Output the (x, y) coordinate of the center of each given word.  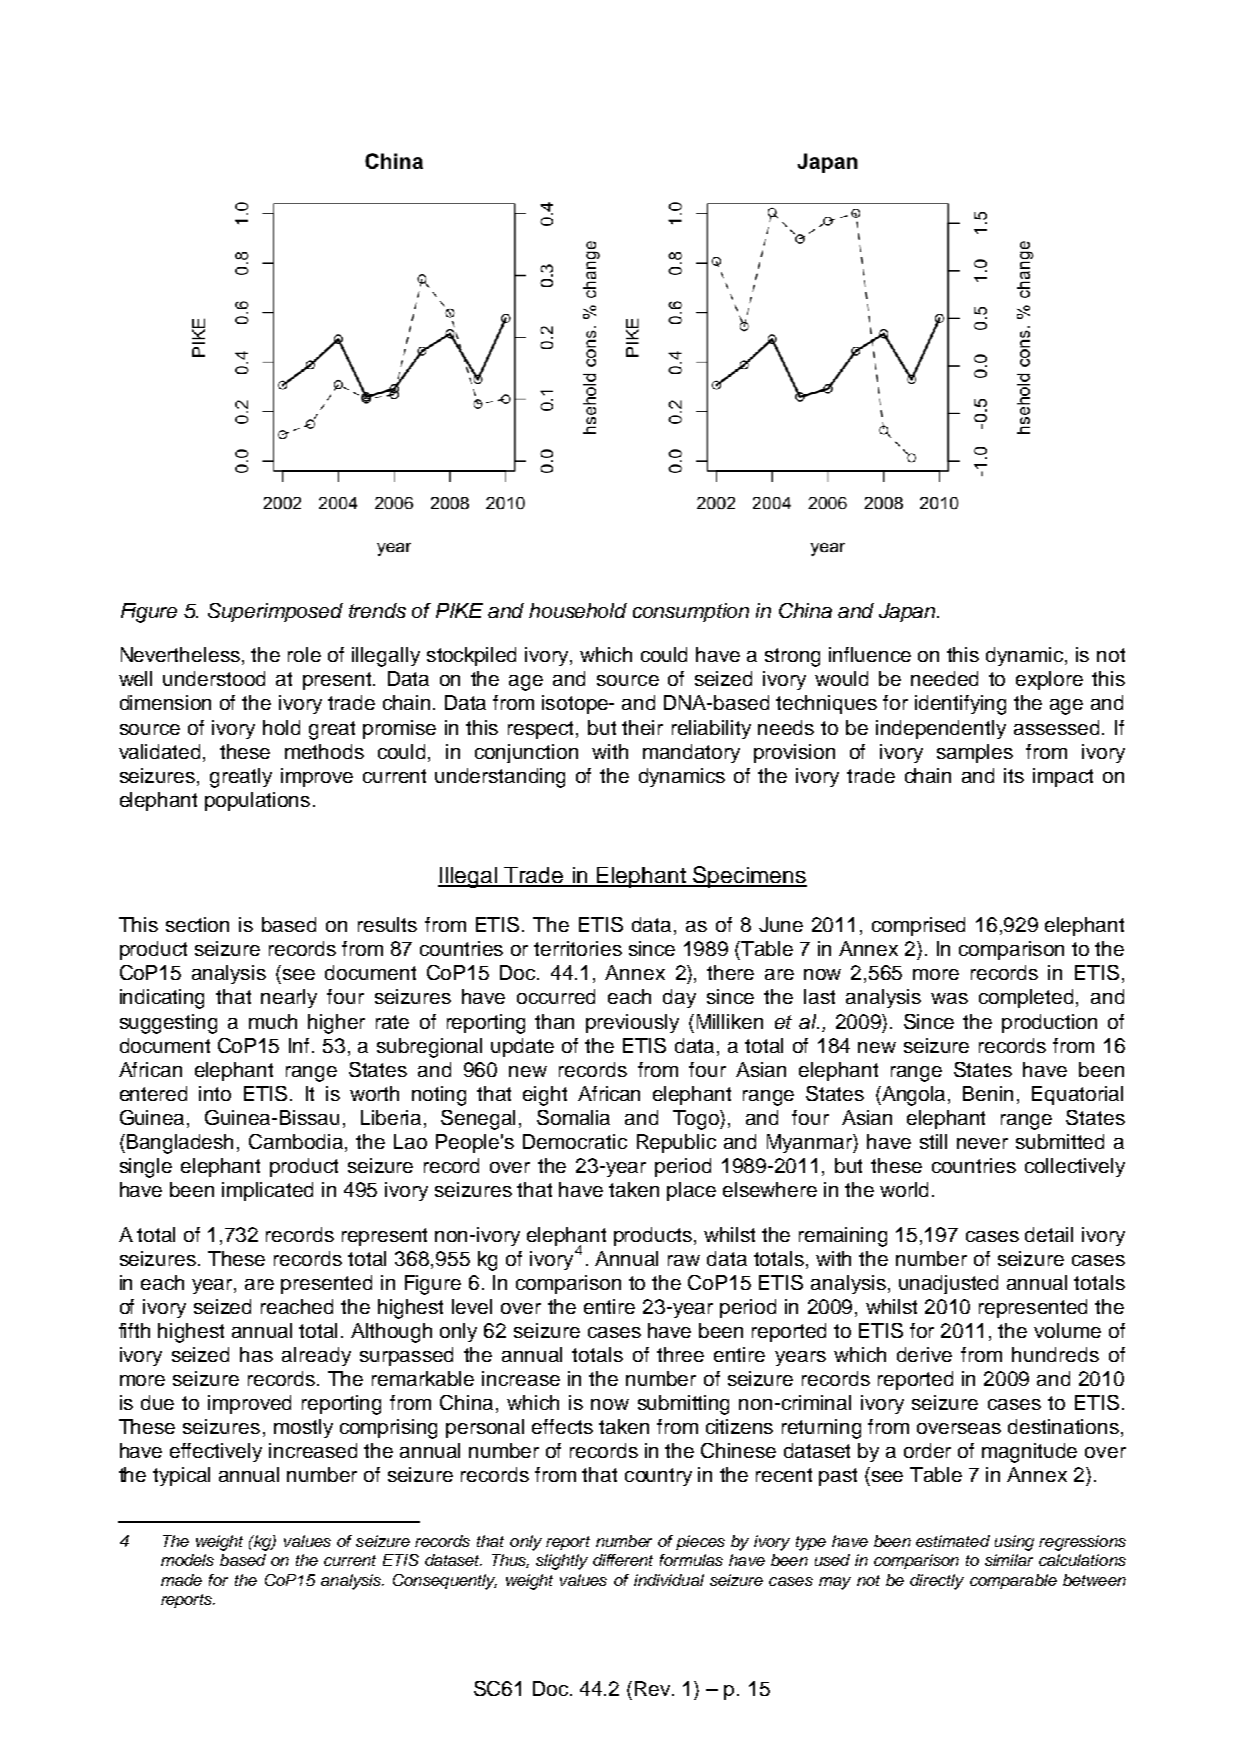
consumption (691, 612)
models (187, 1560)
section (197, 924)
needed (944, 678)
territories (578, 948)
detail (1049, 1234)
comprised (918, 926)
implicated (267, 1191)
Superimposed (275, 612)
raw (684, 1260)
